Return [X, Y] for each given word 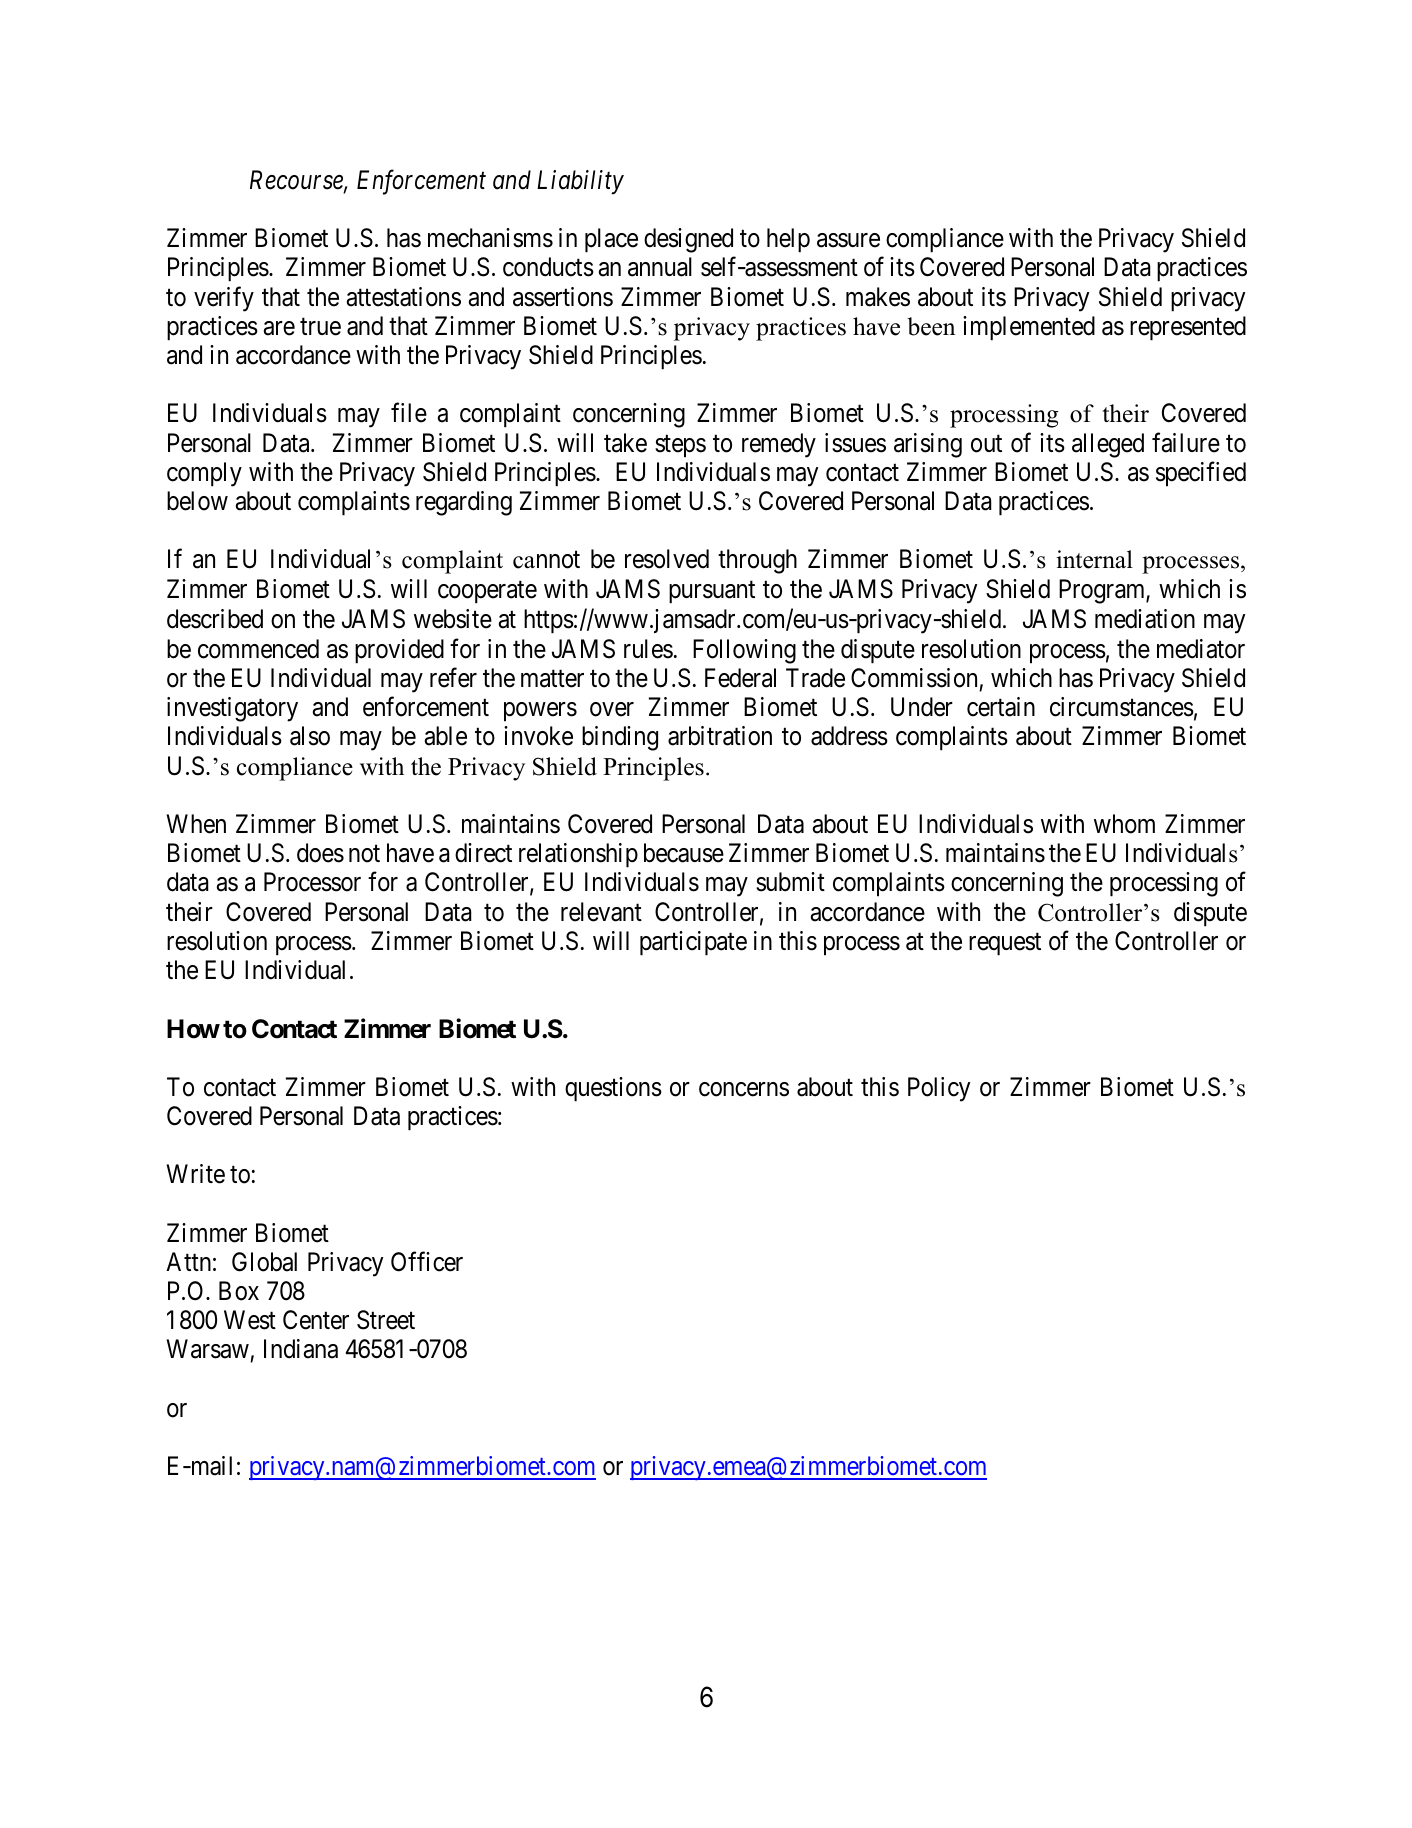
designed [688, 240]
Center [316, 1320]
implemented [1029, 328]
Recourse [297, 181]
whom [1124, 824]
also [310, 736]
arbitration [720, 736]
